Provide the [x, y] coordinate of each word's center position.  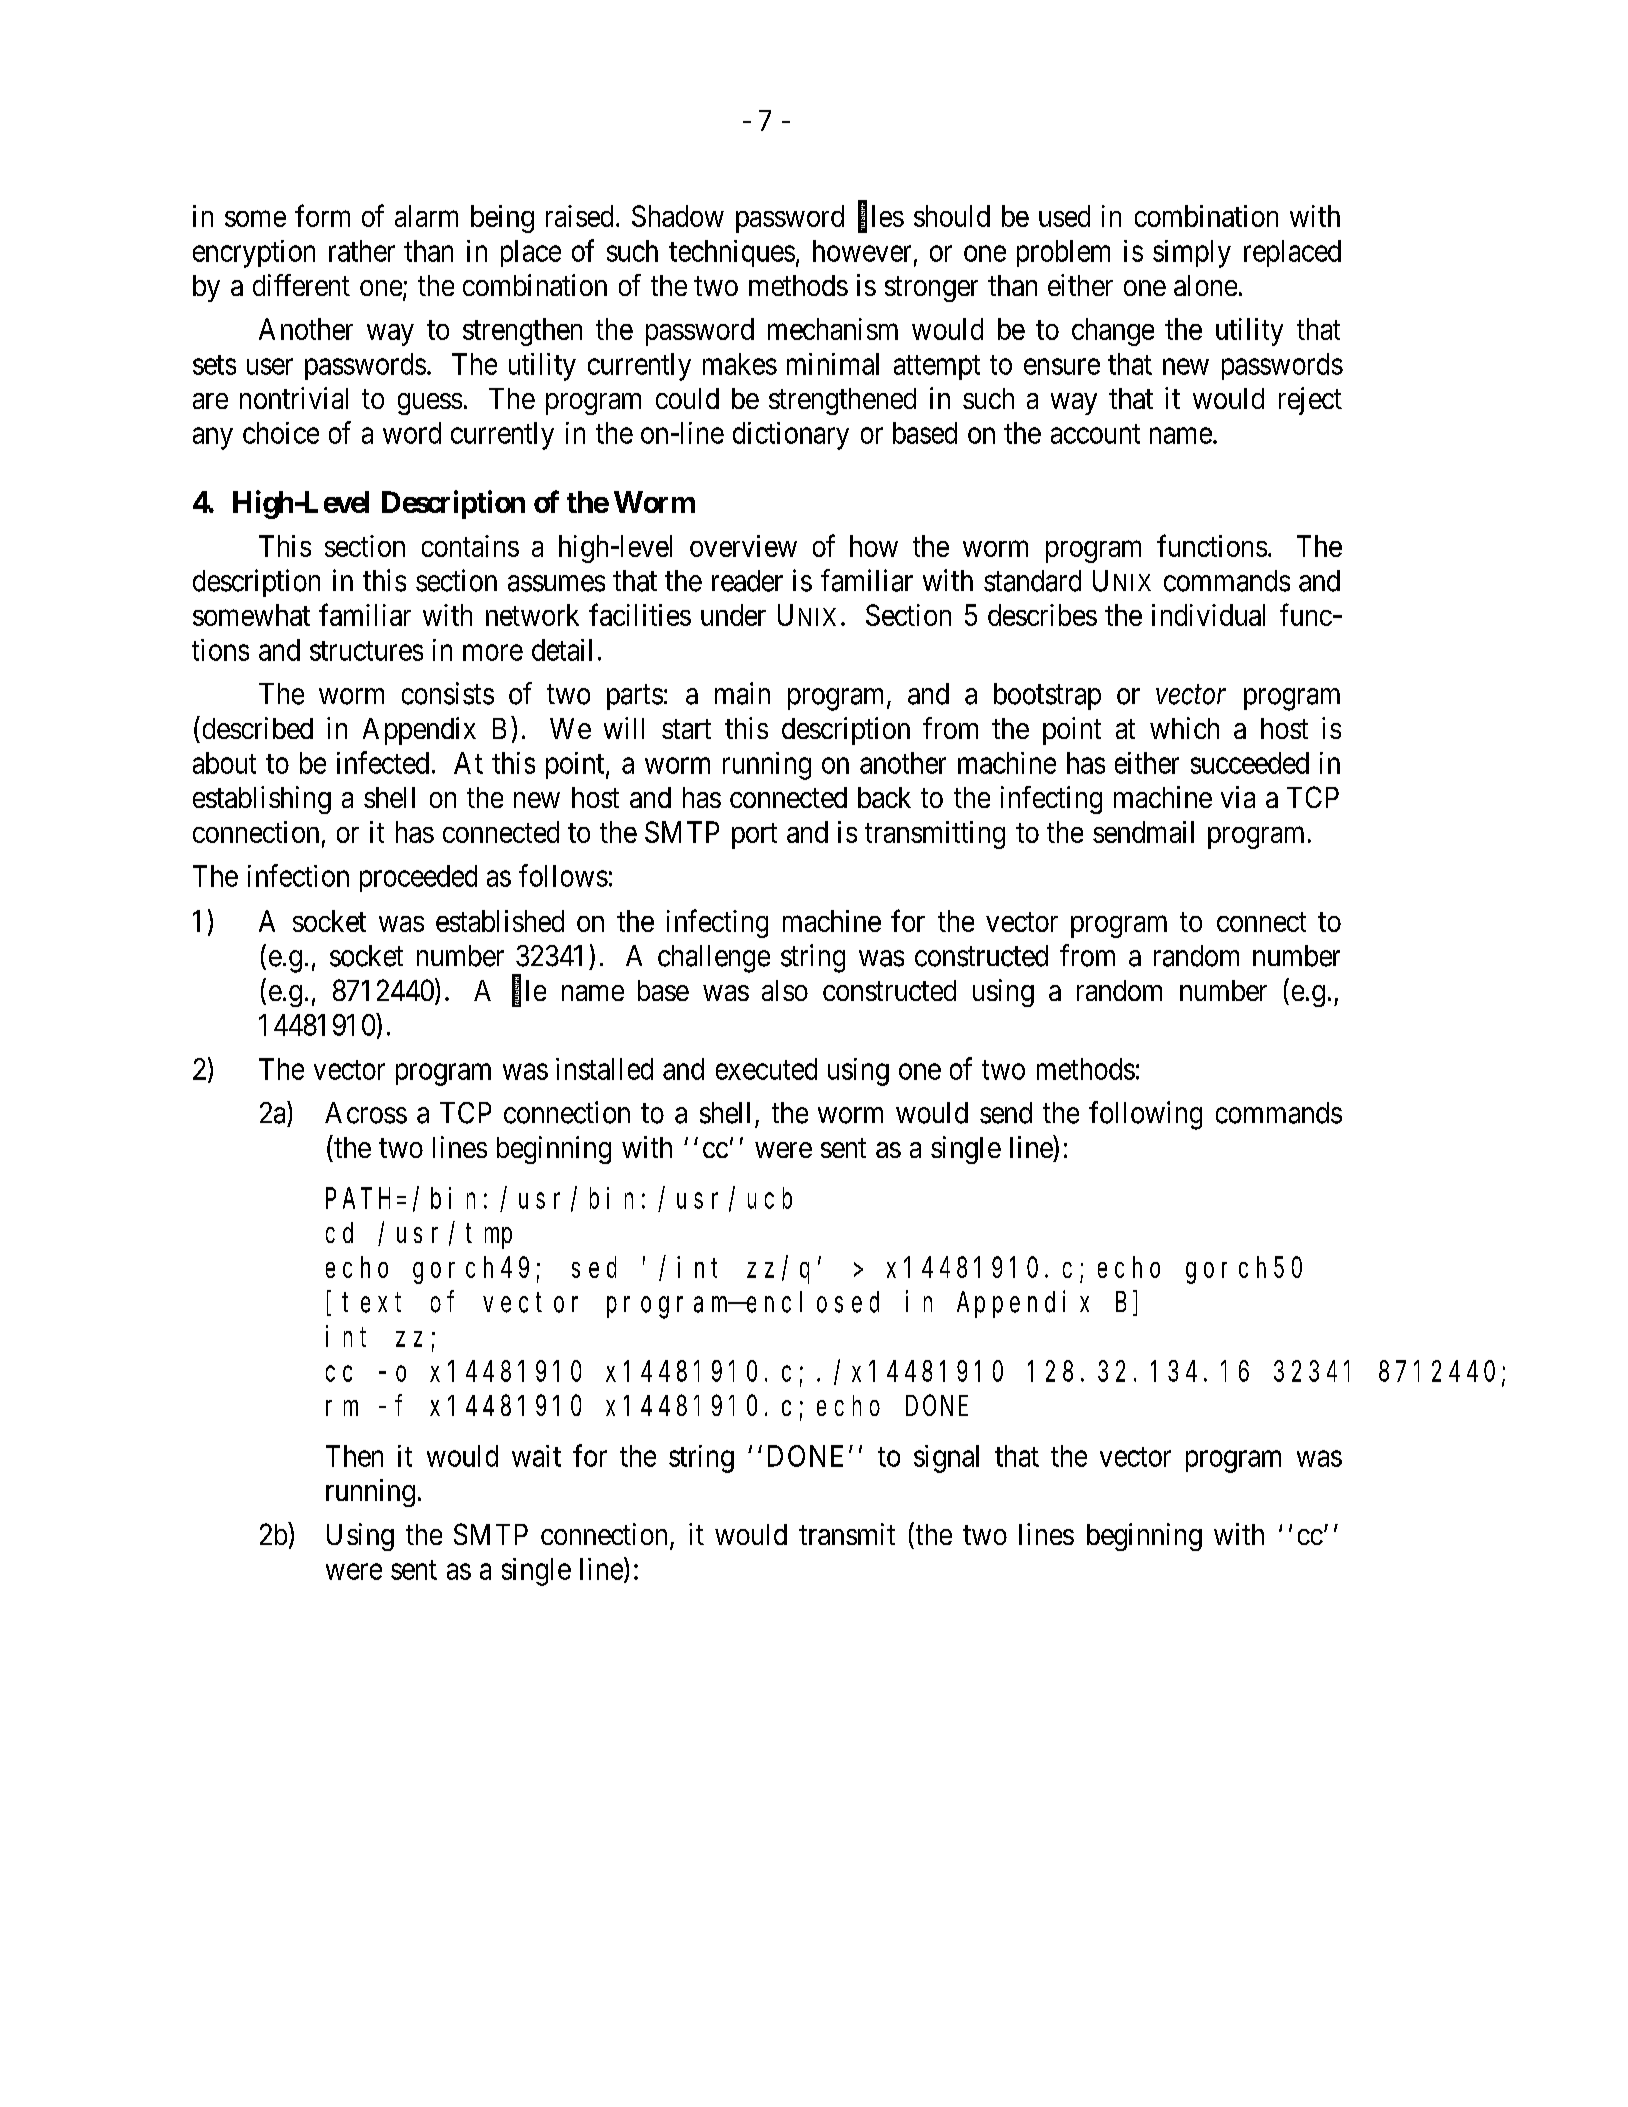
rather [362, 251]
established [500, 921]
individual [1208, 615]
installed [604, 1069]
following [1145, 1115]
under [733, 615]
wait [536, 1456]
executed [766, 1069]
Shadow [678, 216]
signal [946, 1459]
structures [366, 651]
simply [1192, 254]
